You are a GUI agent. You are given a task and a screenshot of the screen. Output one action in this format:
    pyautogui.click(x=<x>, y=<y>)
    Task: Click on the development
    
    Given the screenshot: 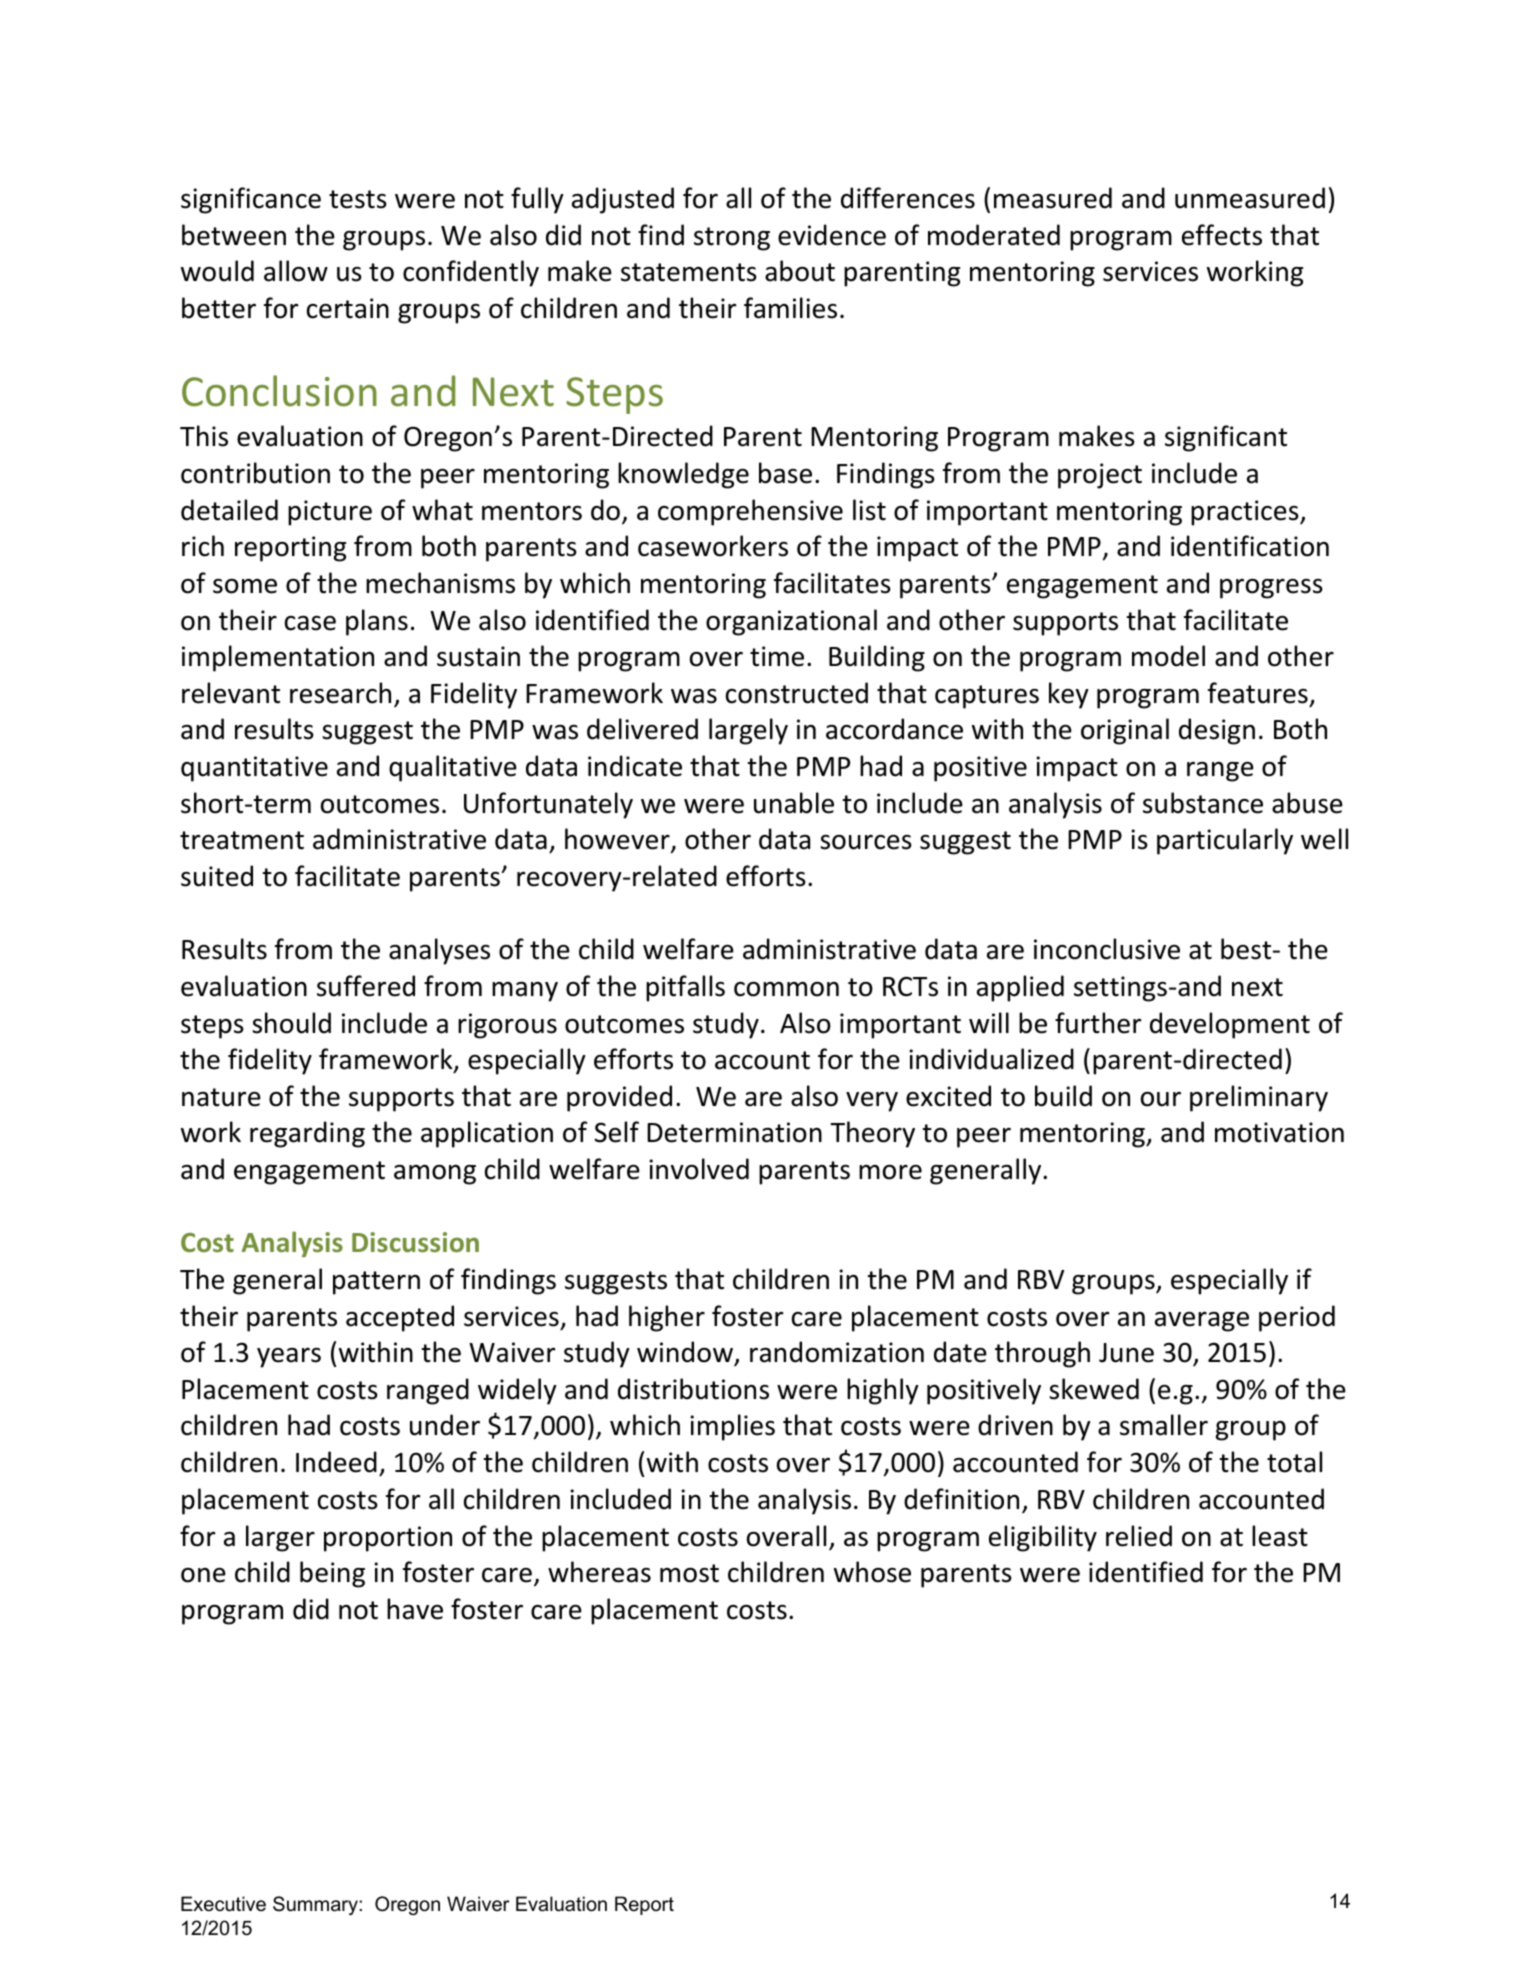 What is the action you would take?
    pyautogui.click(x=1230, y=1025)
